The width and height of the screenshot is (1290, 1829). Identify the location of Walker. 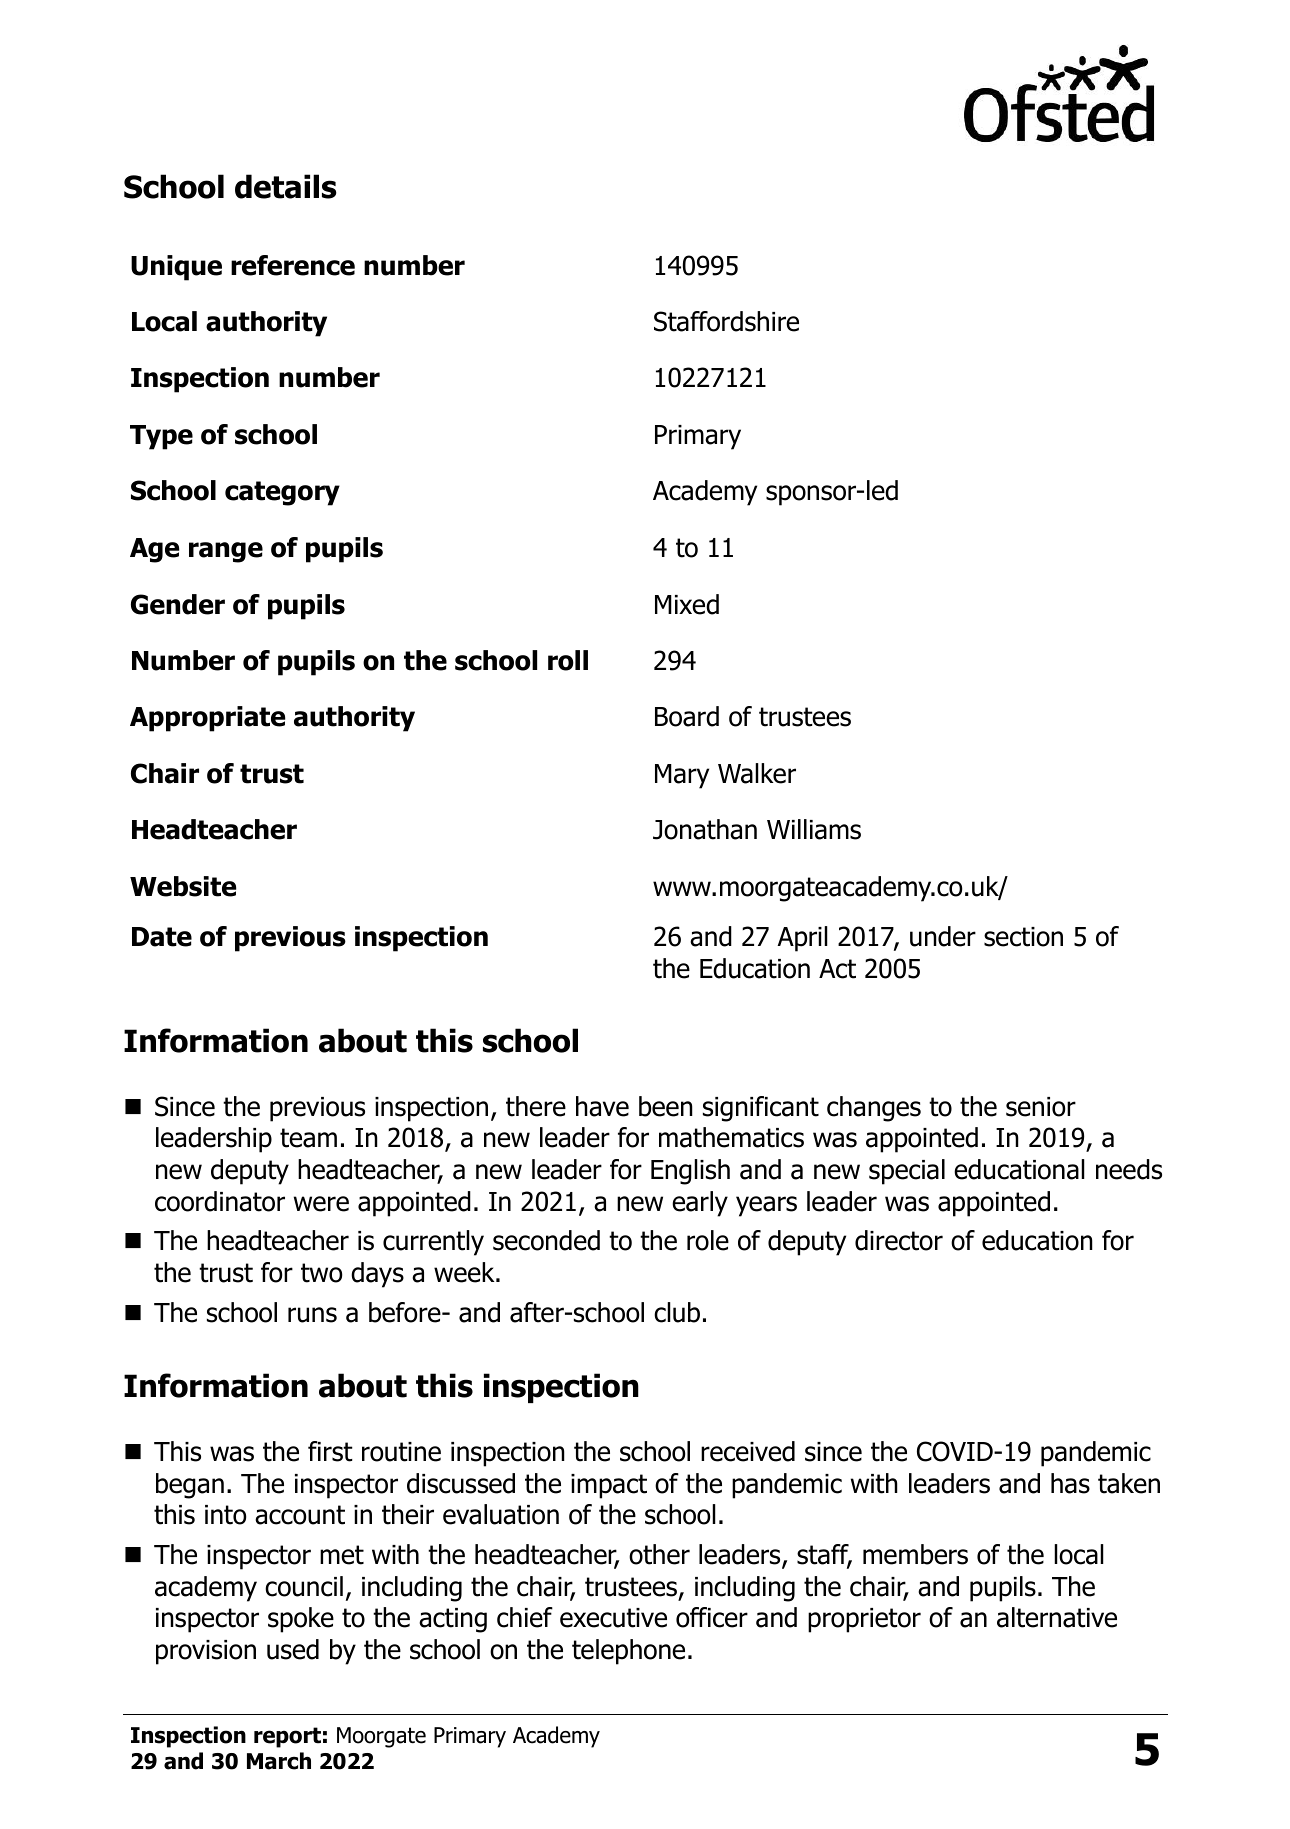
(757, 773).
